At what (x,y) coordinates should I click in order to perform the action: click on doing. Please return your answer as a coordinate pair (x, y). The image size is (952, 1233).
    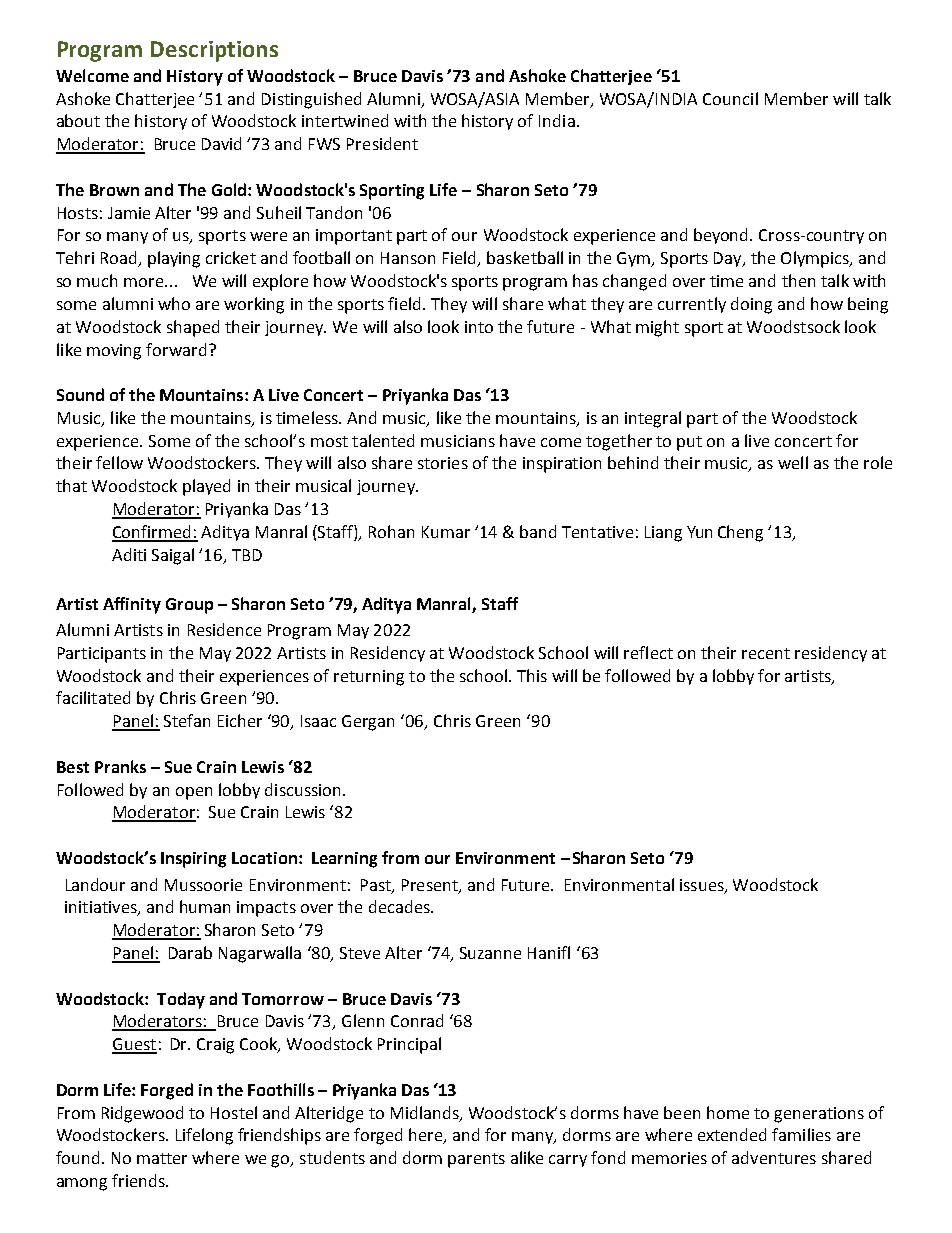
    Looking at the image, I should click on (751, 305).
